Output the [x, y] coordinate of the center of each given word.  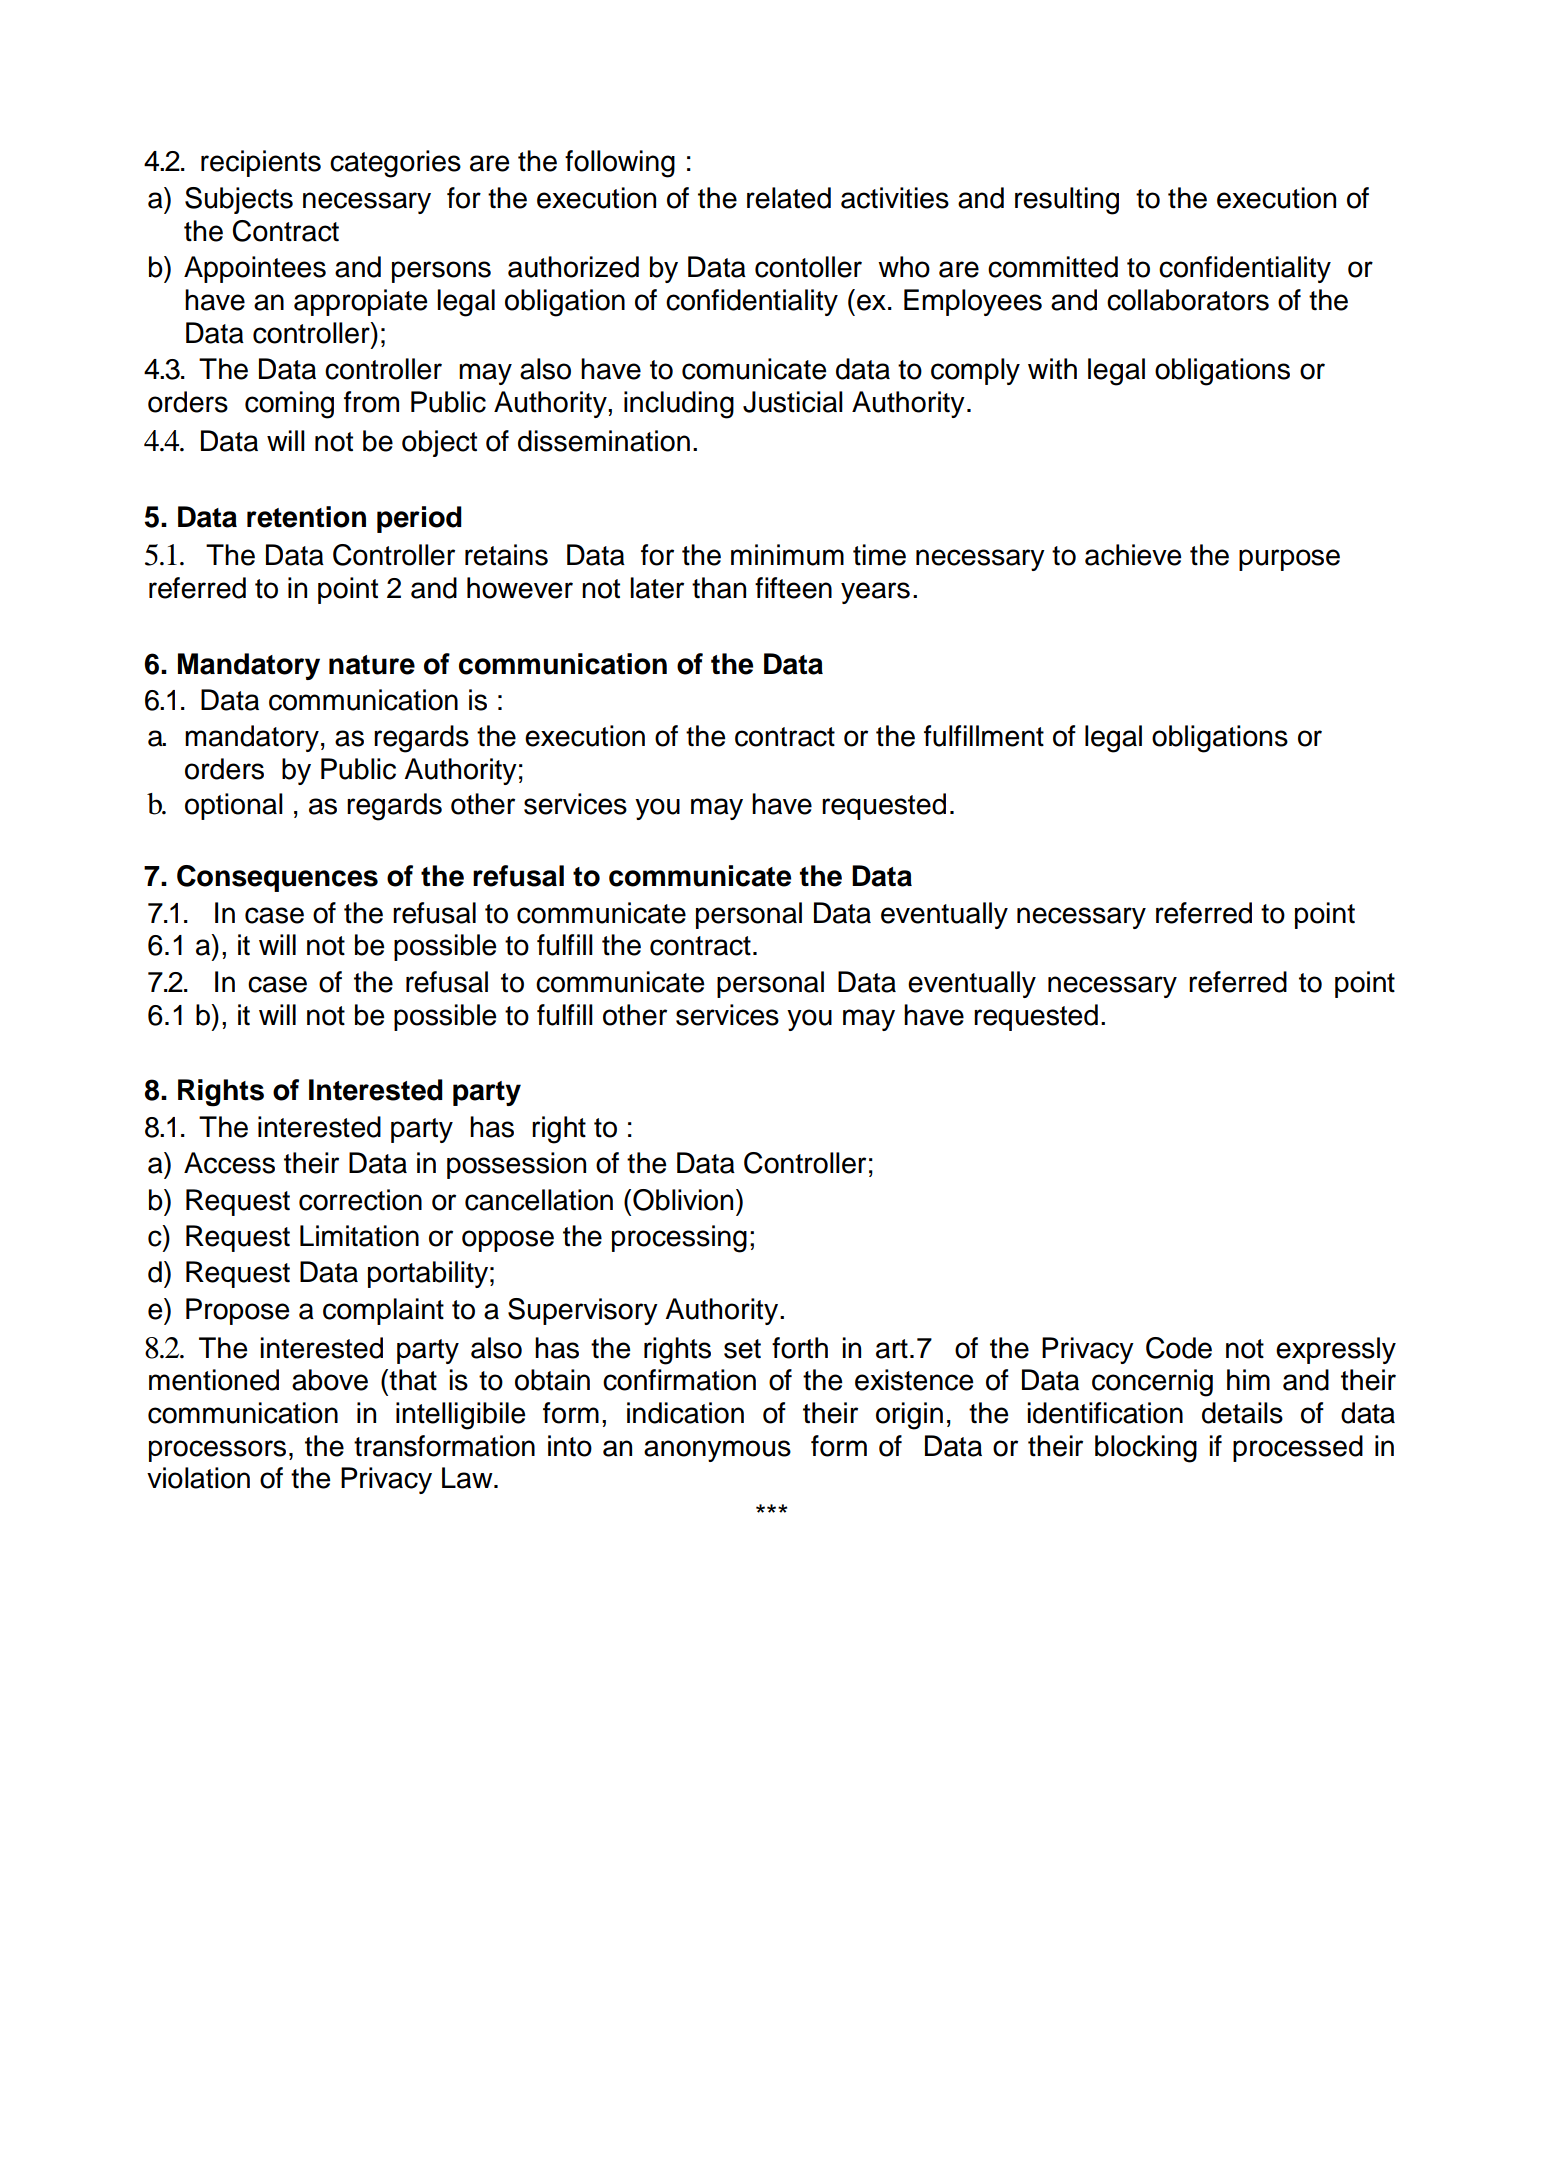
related [789, 198]
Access [229, 1163]
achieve [1133, 555]
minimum [787, 555]
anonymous [717, 1451]
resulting [1067, 201]
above [330, 1380]
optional [234, 806]
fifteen [793, 588]
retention [306, 517]
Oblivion [683, 1200]
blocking [1146, 1449]
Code [1179, 1348]
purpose [1289, 560]
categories [395, 164]
